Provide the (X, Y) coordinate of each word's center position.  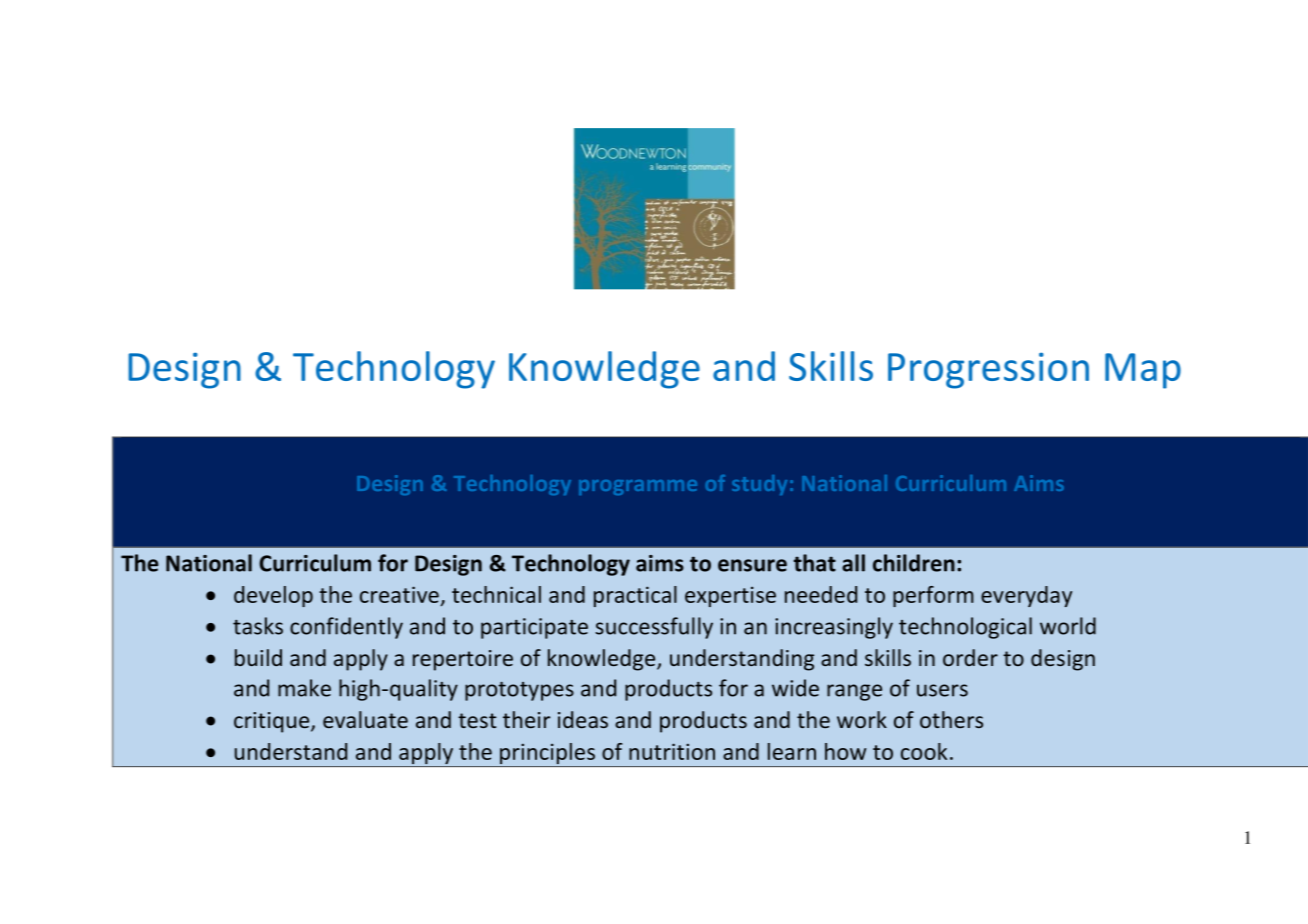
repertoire (463, 660)
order (970, 657)
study (759, 485)
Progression (988, 370)
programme (638, 487)
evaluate (365, 719)
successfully (654, 628)
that (815, 563)
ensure (752, 565)
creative (399, 594)
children (914, 563)
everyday (1026, 596)
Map (1143, 371)
